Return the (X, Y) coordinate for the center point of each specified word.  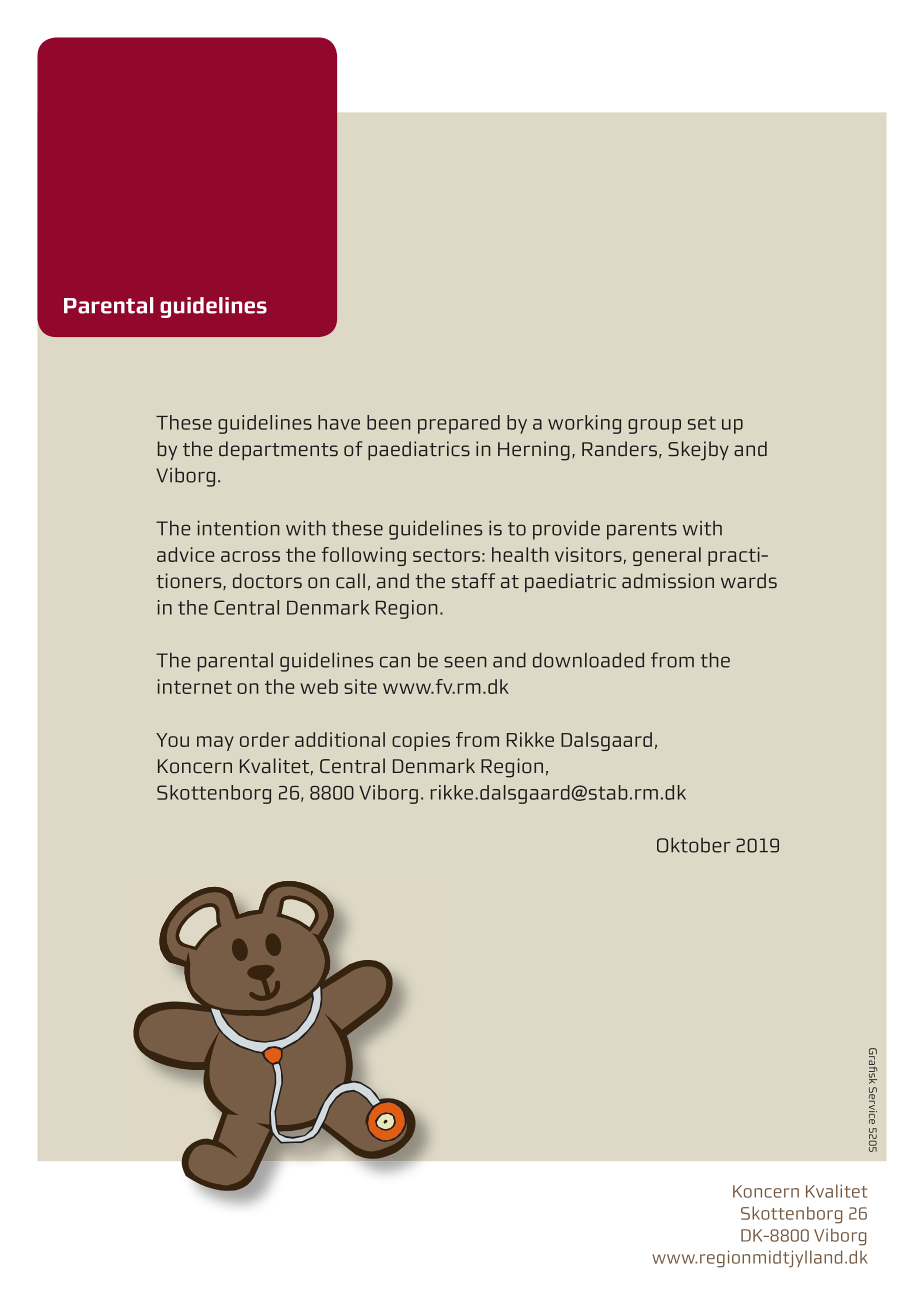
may (215, 743)
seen (465, 662)
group (654, 426)
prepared (459, 424)
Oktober (694, 845)
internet (195, 686)
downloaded (588, 660)
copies (421, 741)
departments (278, 450)
